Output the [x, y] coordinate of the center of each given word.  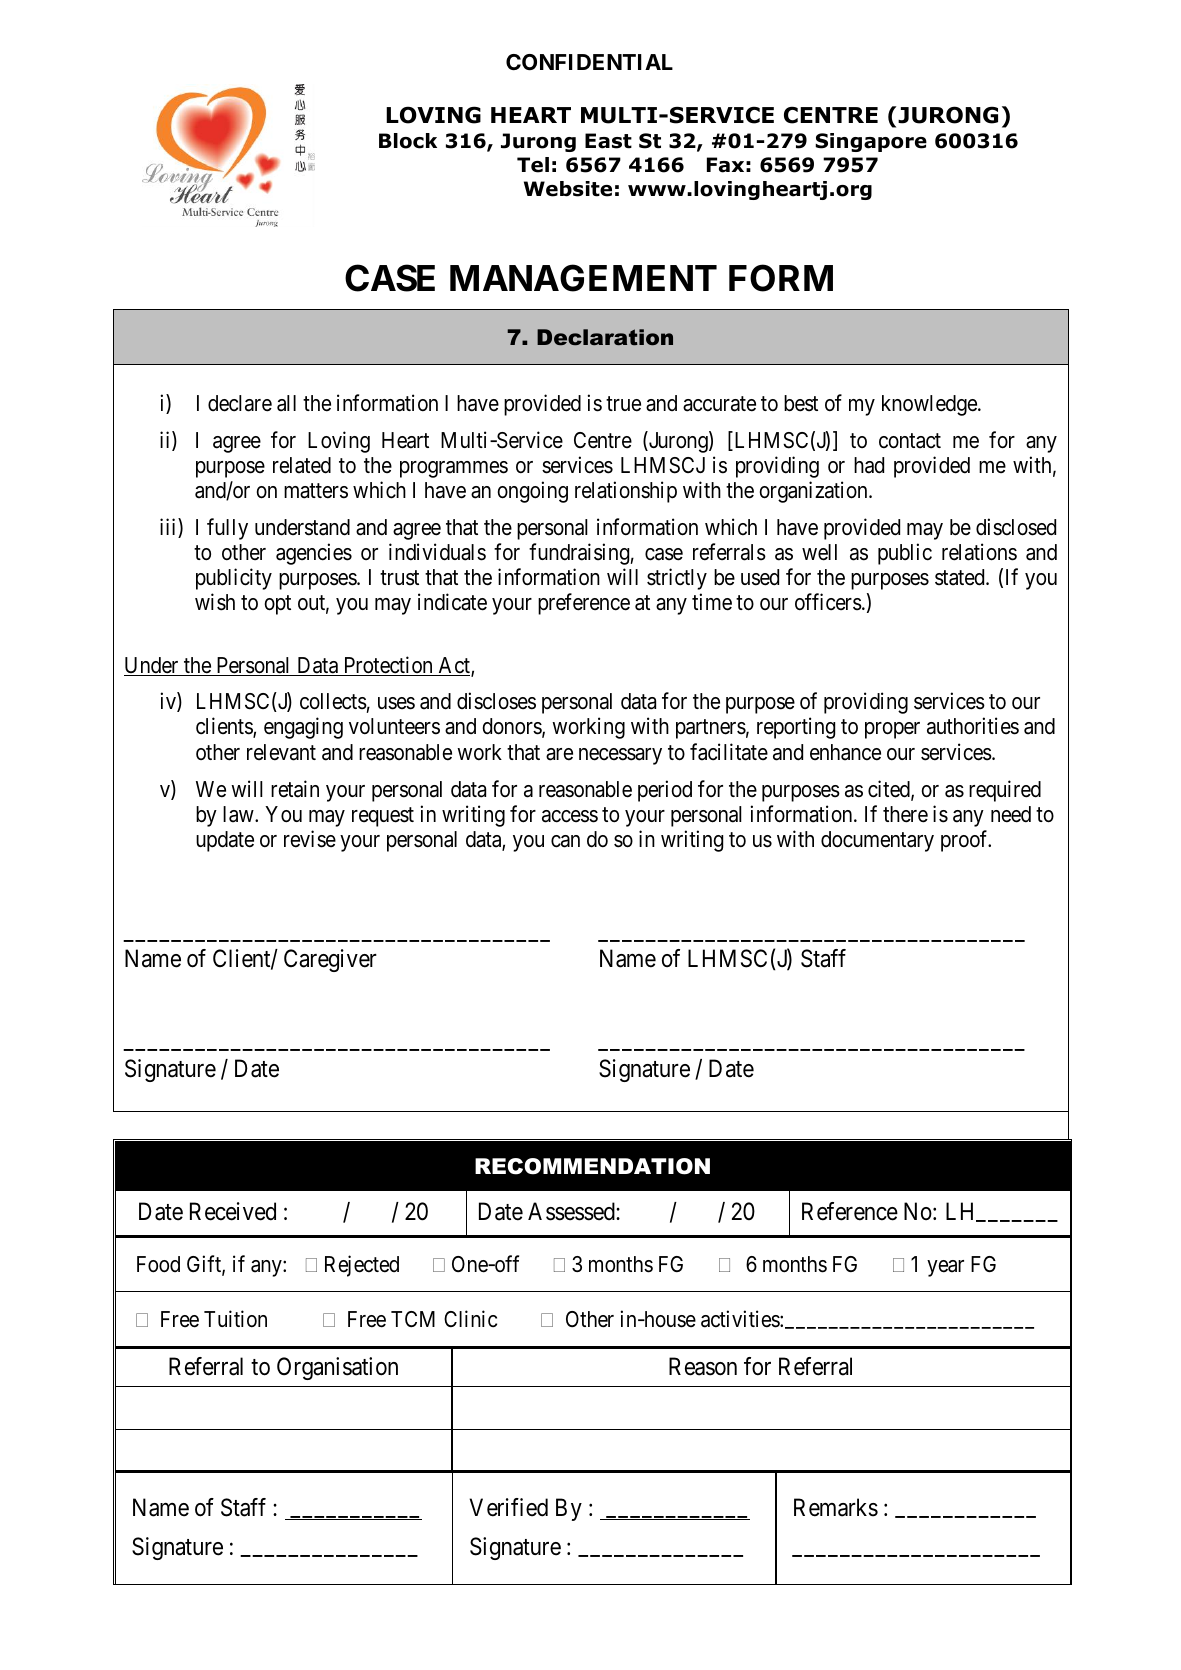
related [302, 465]
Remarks [836, 1507]
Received [233, 1211]
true [623, 404]
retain [295, 789]
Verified [508, 1507]
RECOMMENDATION [592, 1166]
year [945, 1268]
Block [408, 141]
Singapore [871, 142]
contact [910, 441]
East [608, 141]
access [570, 816]
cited [890, 790]
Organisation [337, 1368]
